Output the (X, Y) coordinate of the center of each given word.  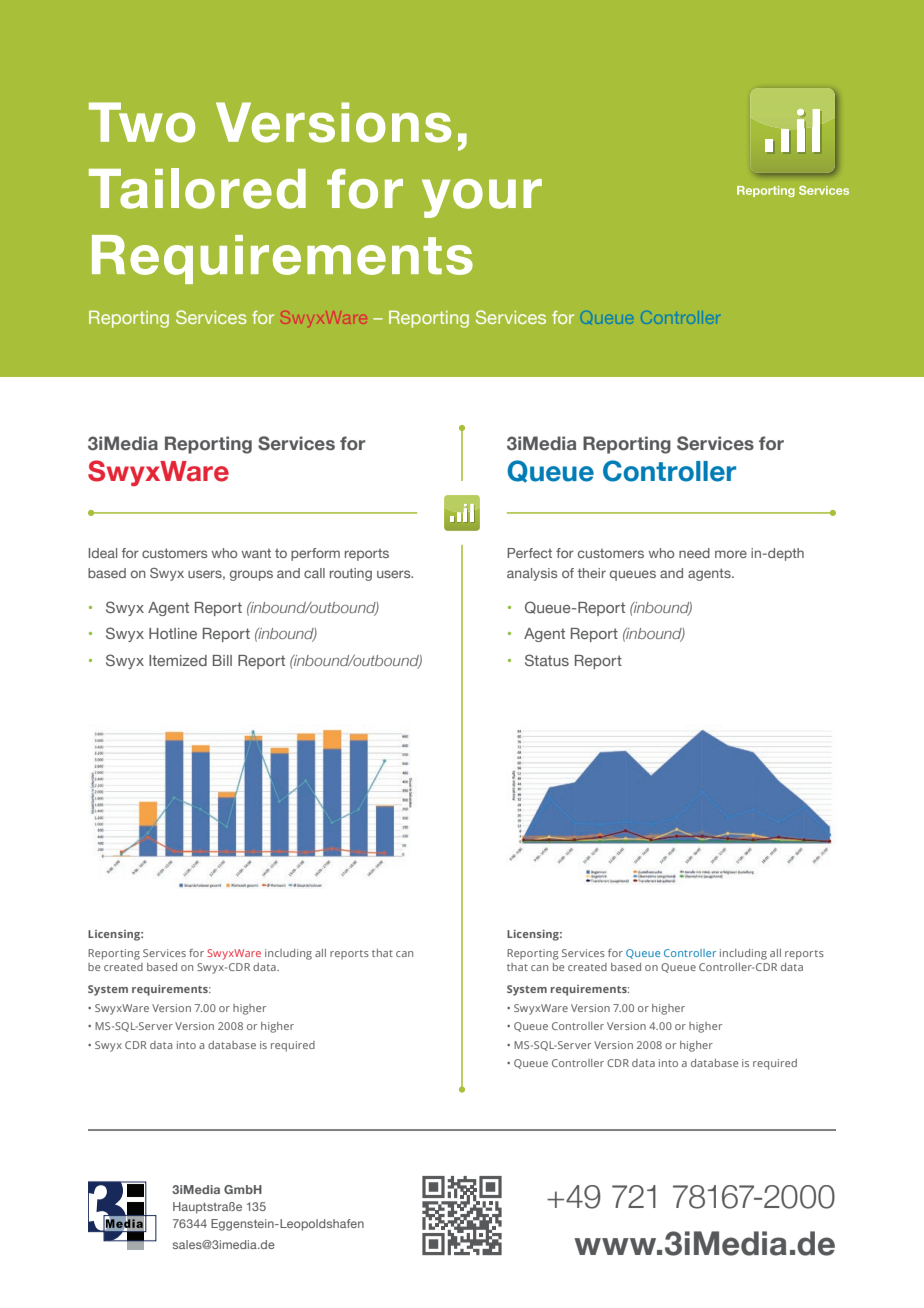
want (256, 553)
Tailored (197, 188)
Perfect (529, 553)
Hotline (173, 633)
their (592, 573)
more (731, 554)
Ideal (103, 553)
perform (315, 554)
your (482, 198)
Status (547, 660)
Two (142, 122)
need (694, 553)
